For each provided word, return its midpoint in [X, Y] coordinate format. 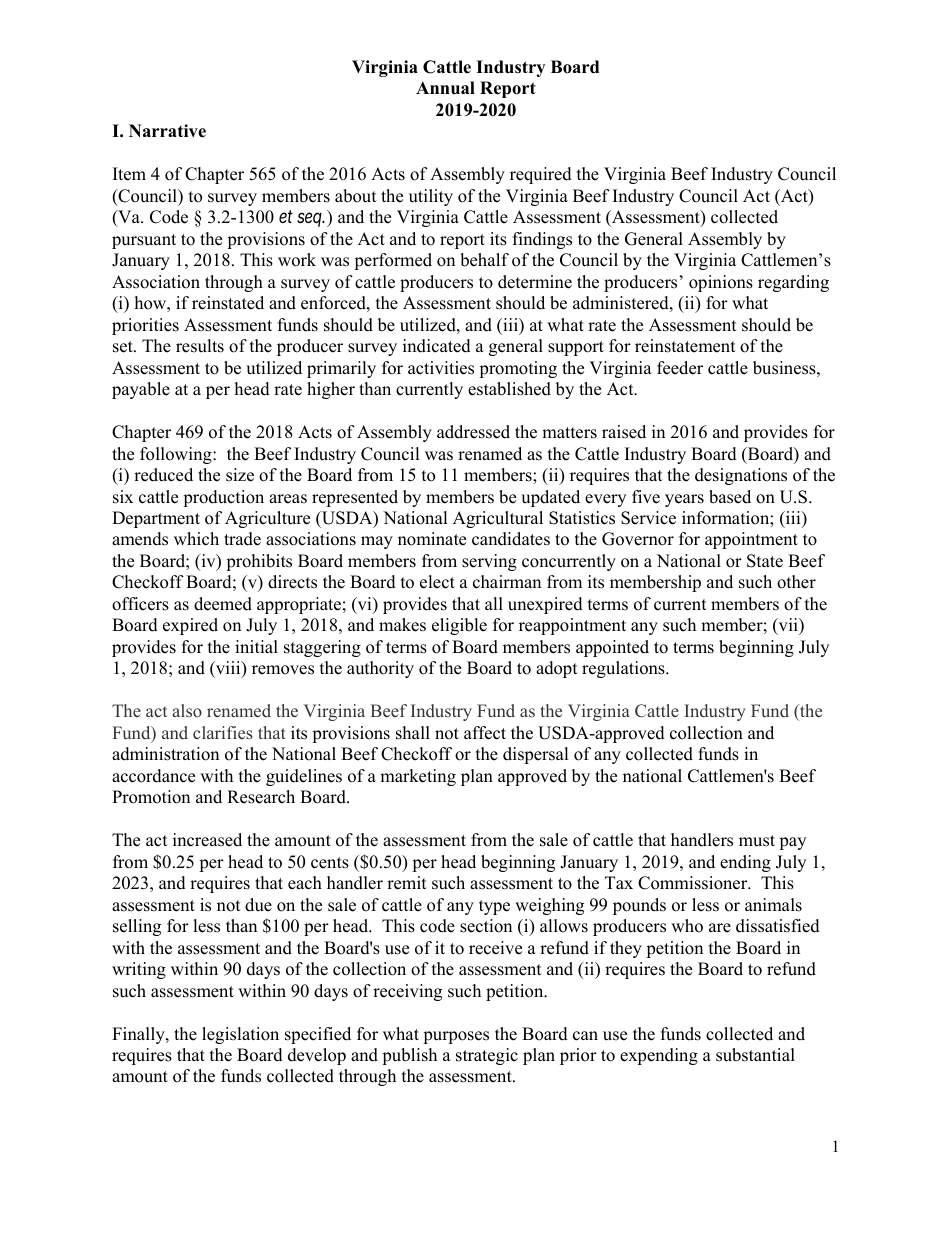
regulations [624, 669]
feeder [680, 368]
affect [485, 733]
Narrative [167, 131]
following [177, 455]
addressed [473, 432]
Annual [445, 87]
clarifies [223, 732]
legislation [240, 1035]
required [541, 175]
